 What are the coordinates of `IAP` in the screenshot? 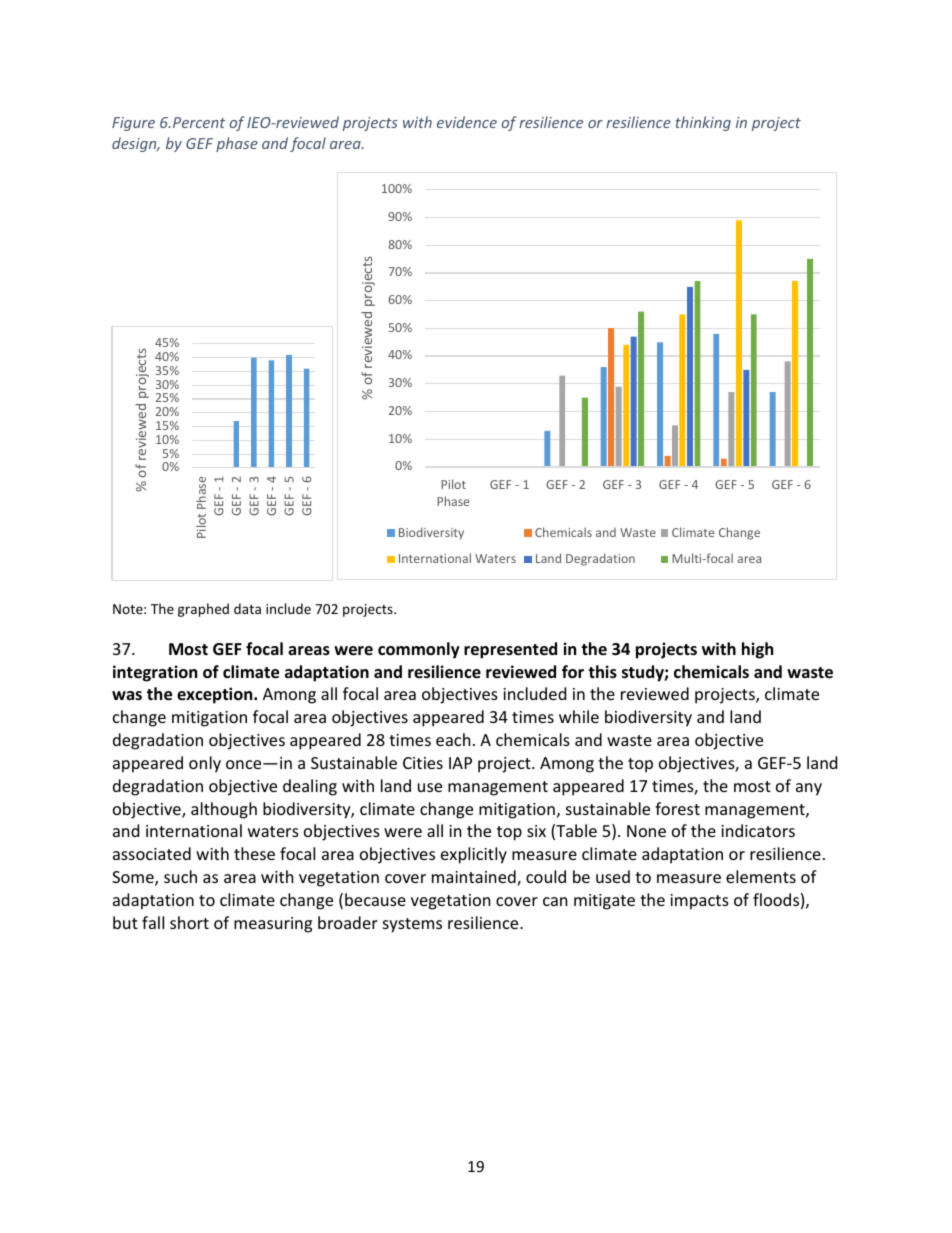 It's located at (460, 763).
